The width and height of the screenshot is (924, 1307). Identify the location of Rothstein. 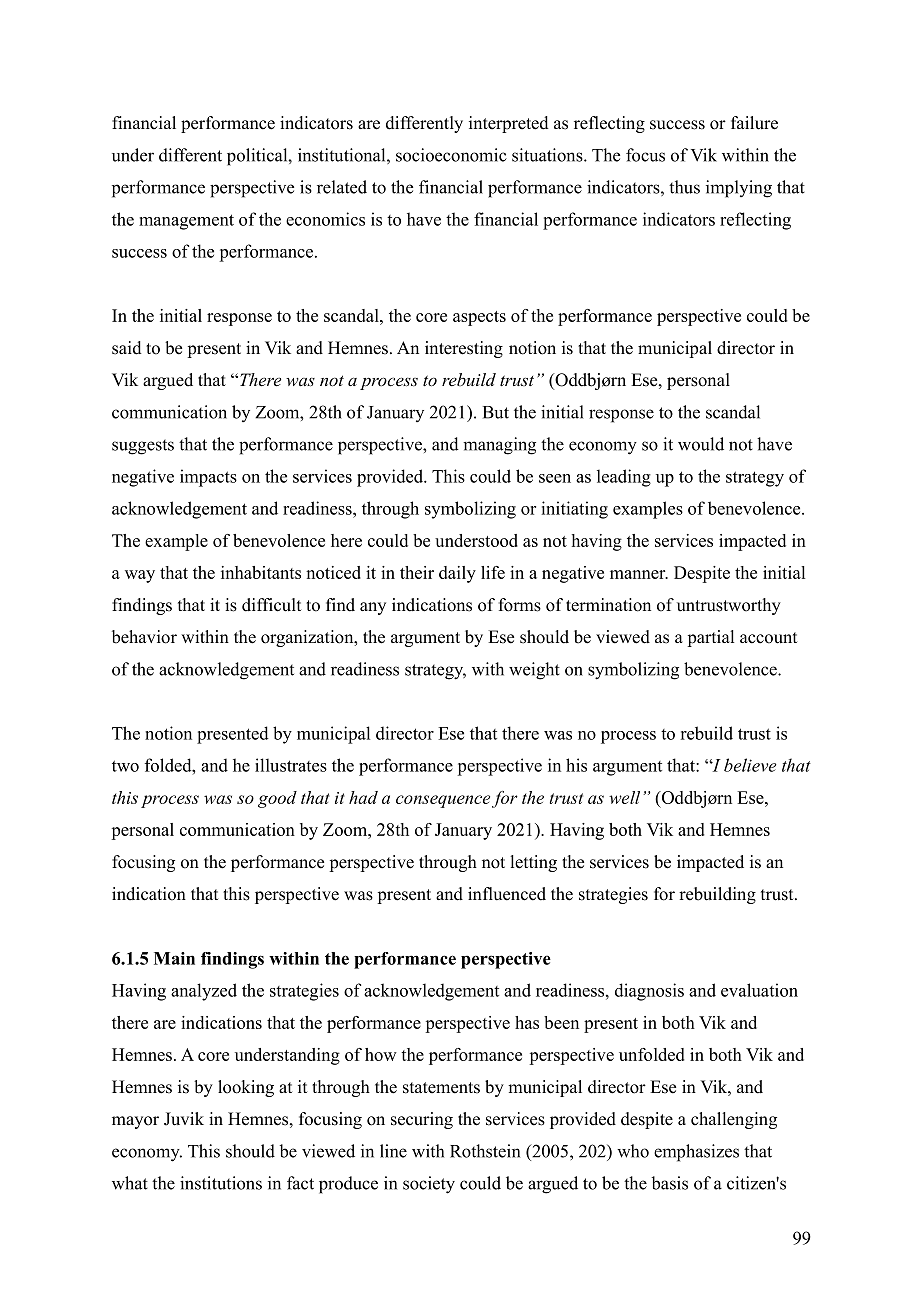
(485, 1151).
